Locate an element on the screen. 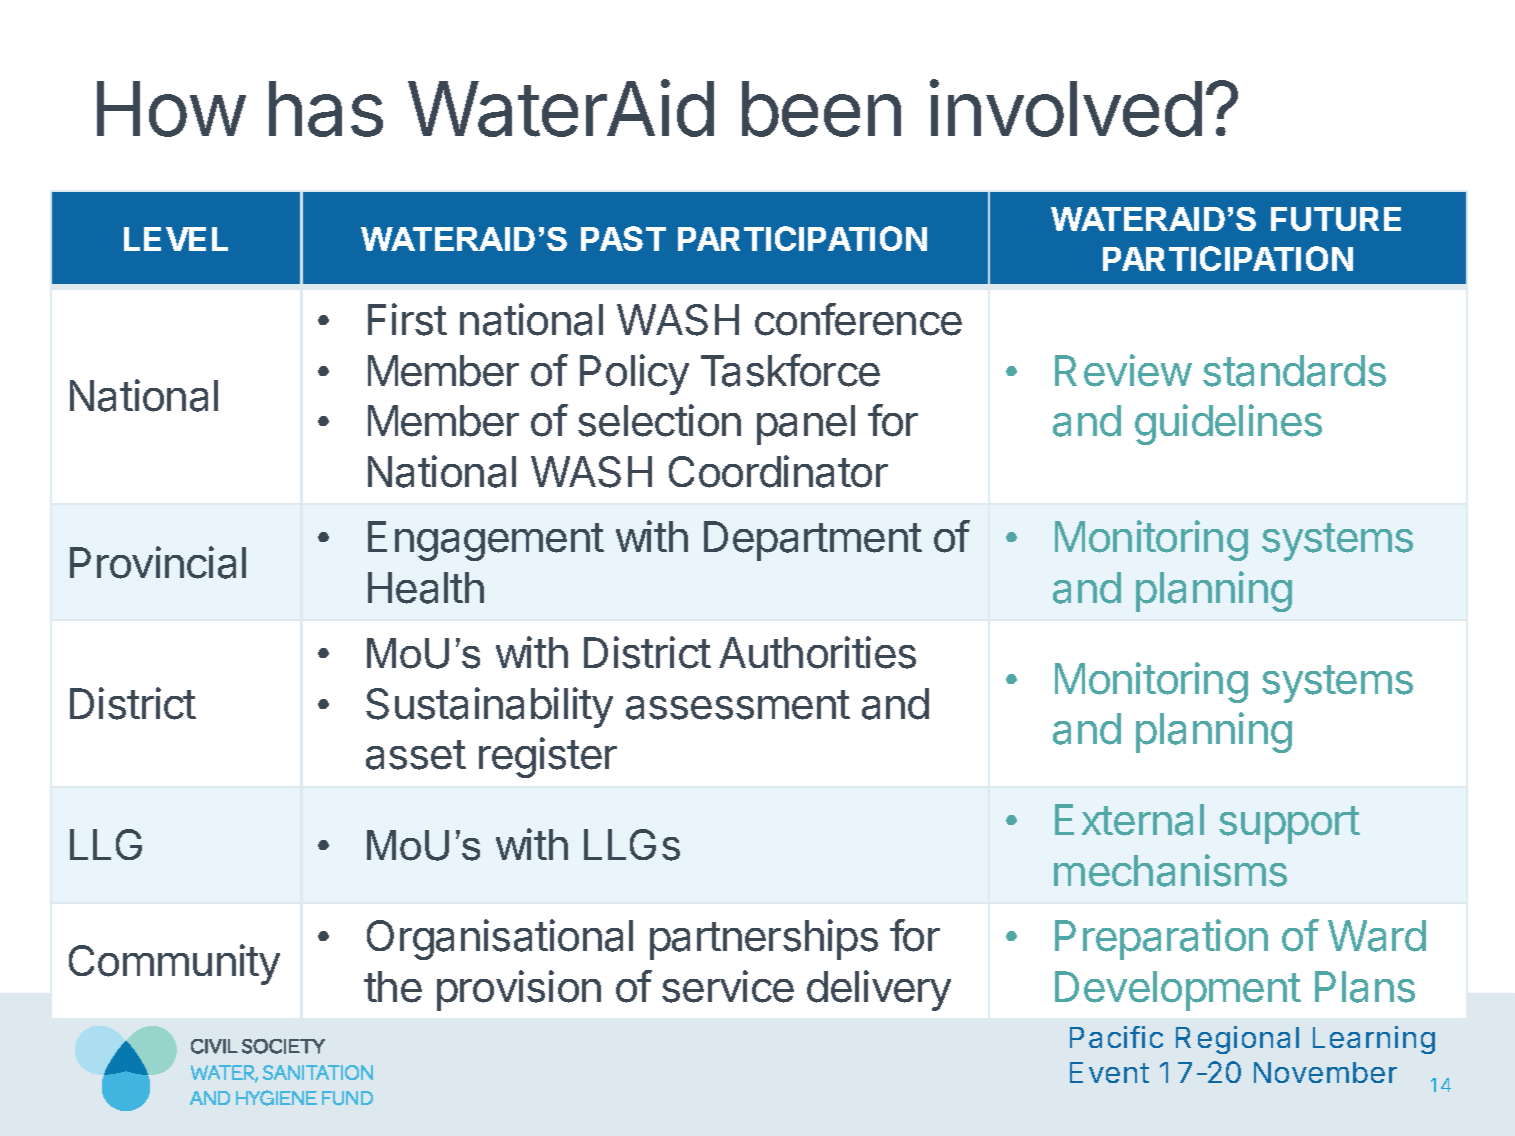 Image resolution: width=1515 pixels, height=1136 pixels. partnerships is located at coordinates (764, 939).
